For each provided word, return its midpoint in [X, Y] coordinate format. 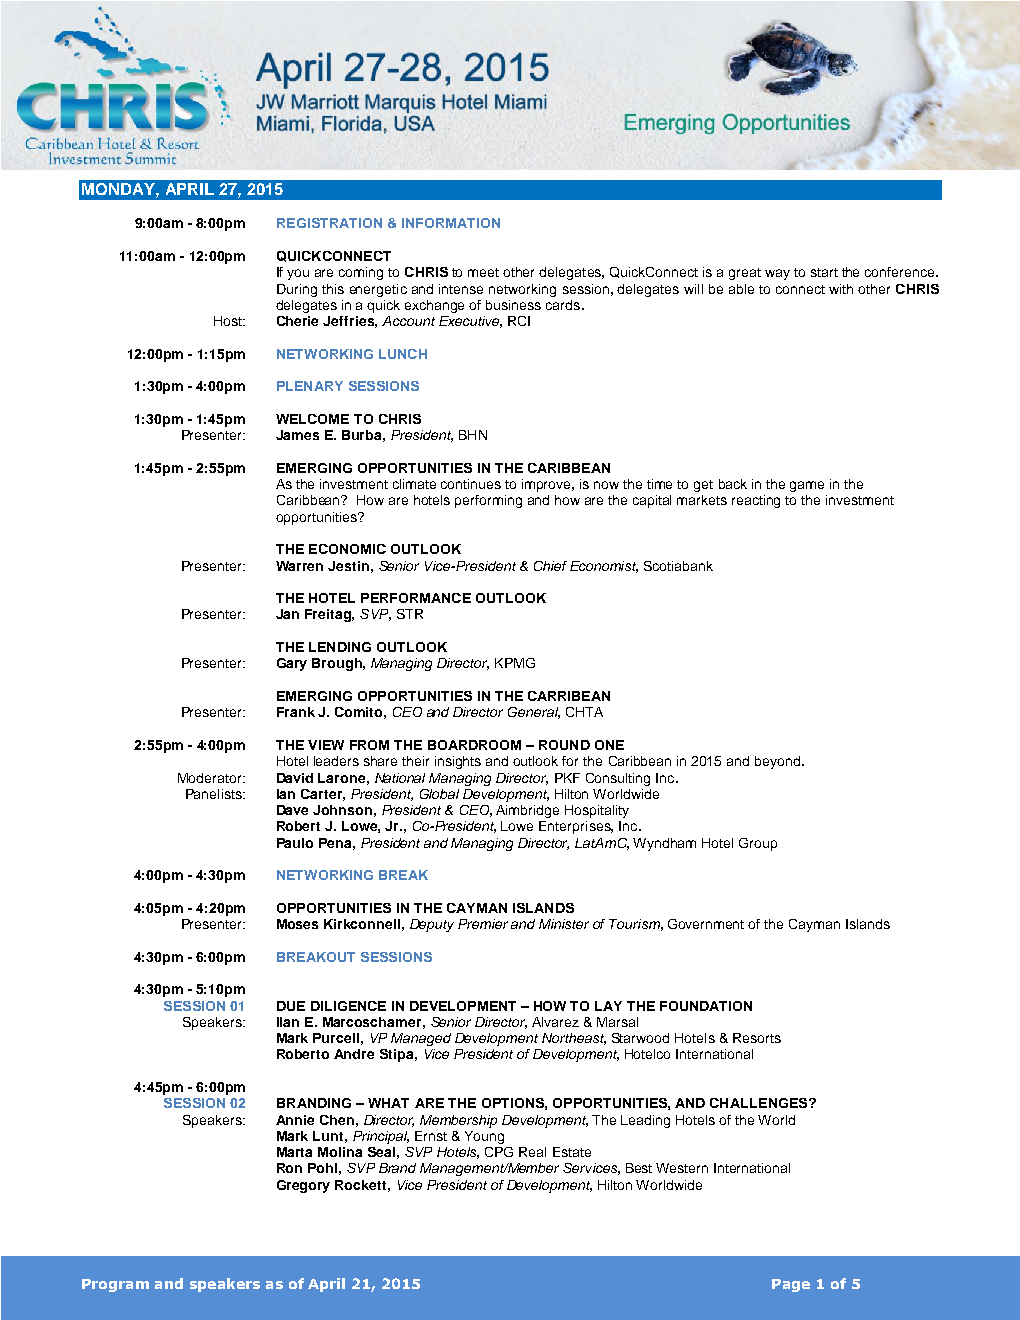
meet [483, 272]
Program [115, 1285]
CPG [499, 1152]
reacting [756, 501]
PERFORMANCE [416, 598]
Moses [297, 924]
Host [229, 321]
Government [706, 924]
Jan [287, 614]
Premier [483, 924]
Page [791, 1285]
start [824, 272]
